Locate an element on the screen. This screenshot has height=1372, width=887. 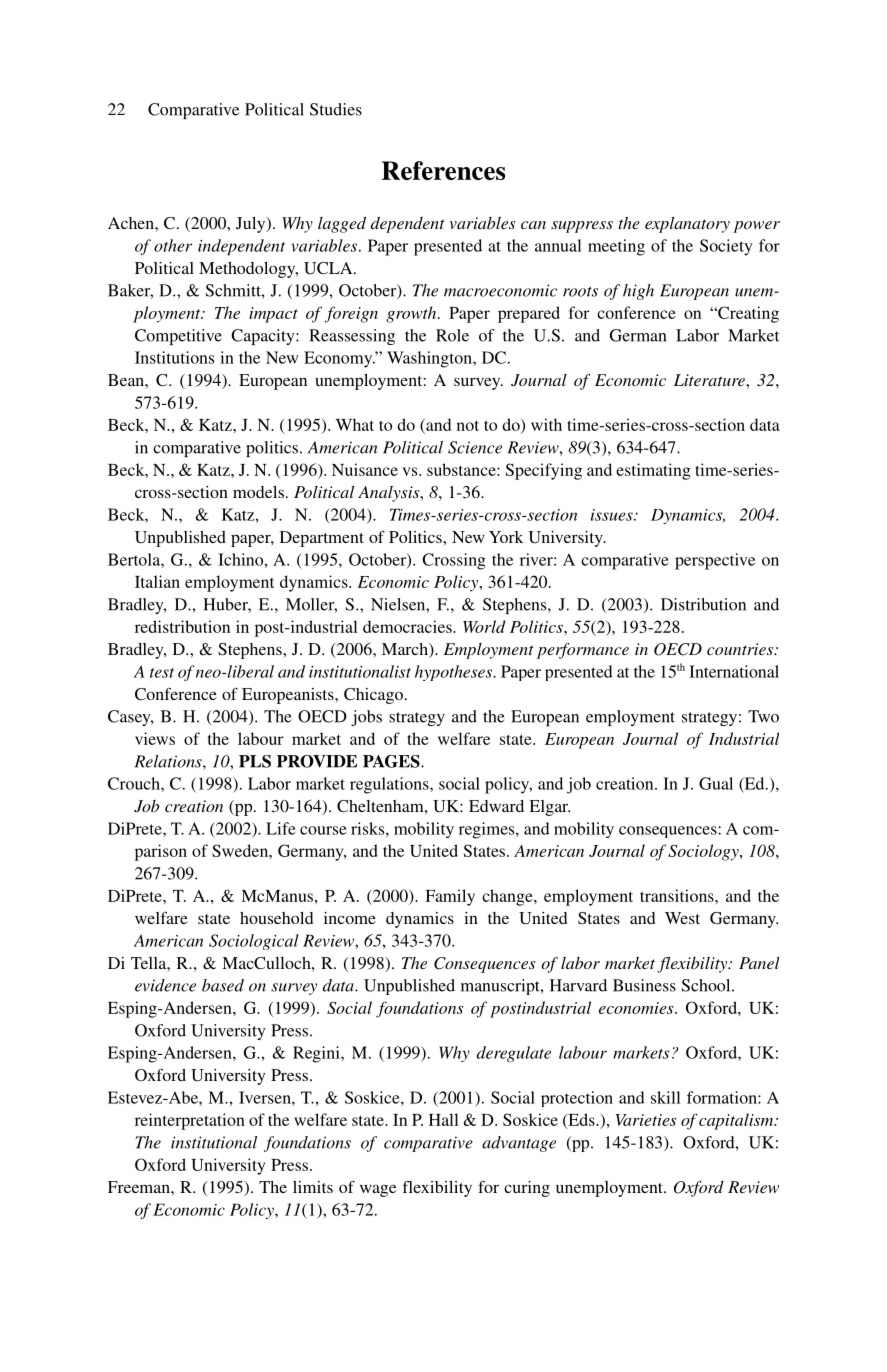
hypotheses is located at coordinates (454, 673).
